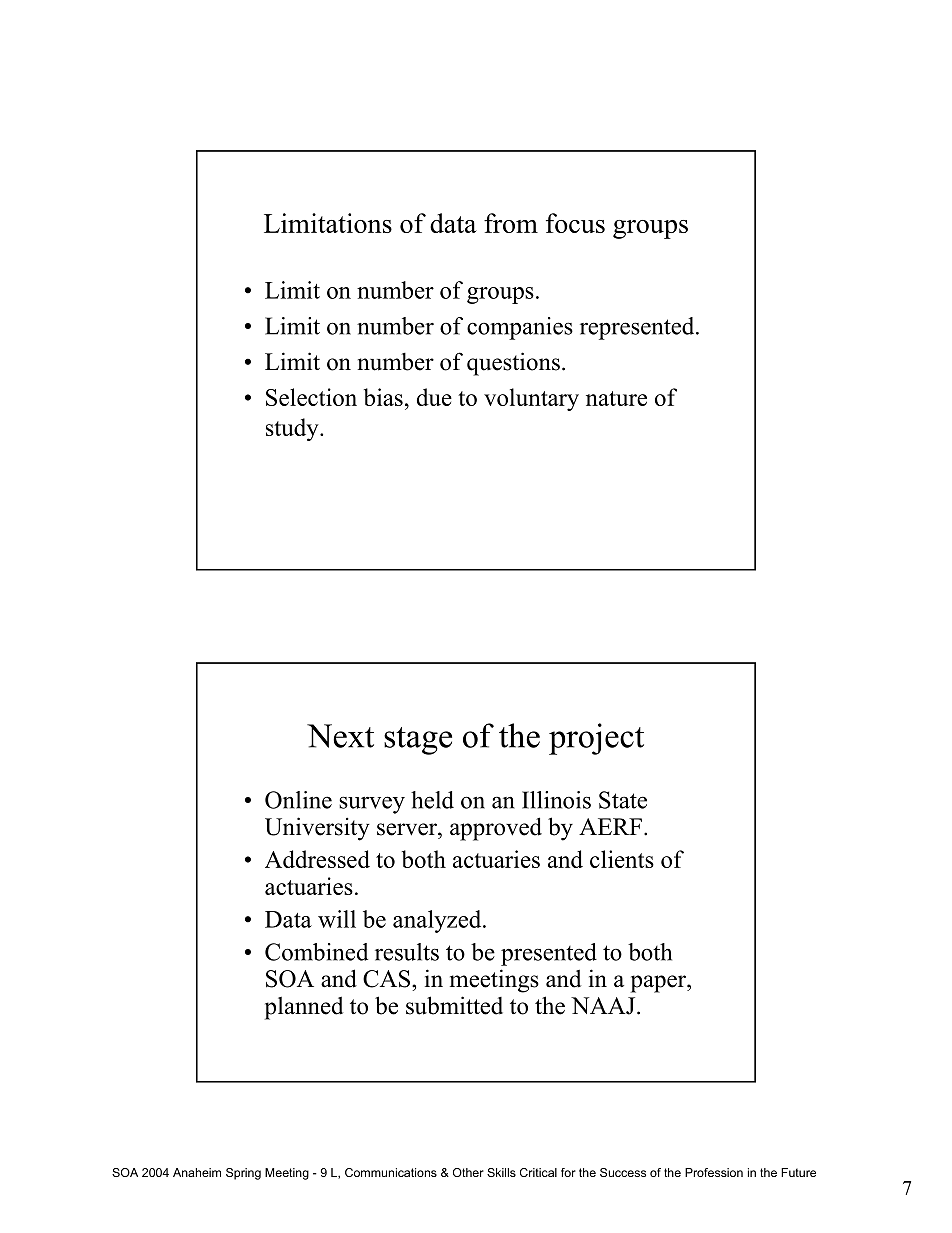 This screenshot has height=1233, width=952. What do you see at coordinates (311, 397) in the screenshot?
I see `Selection` at bounding box center [311, 397].
